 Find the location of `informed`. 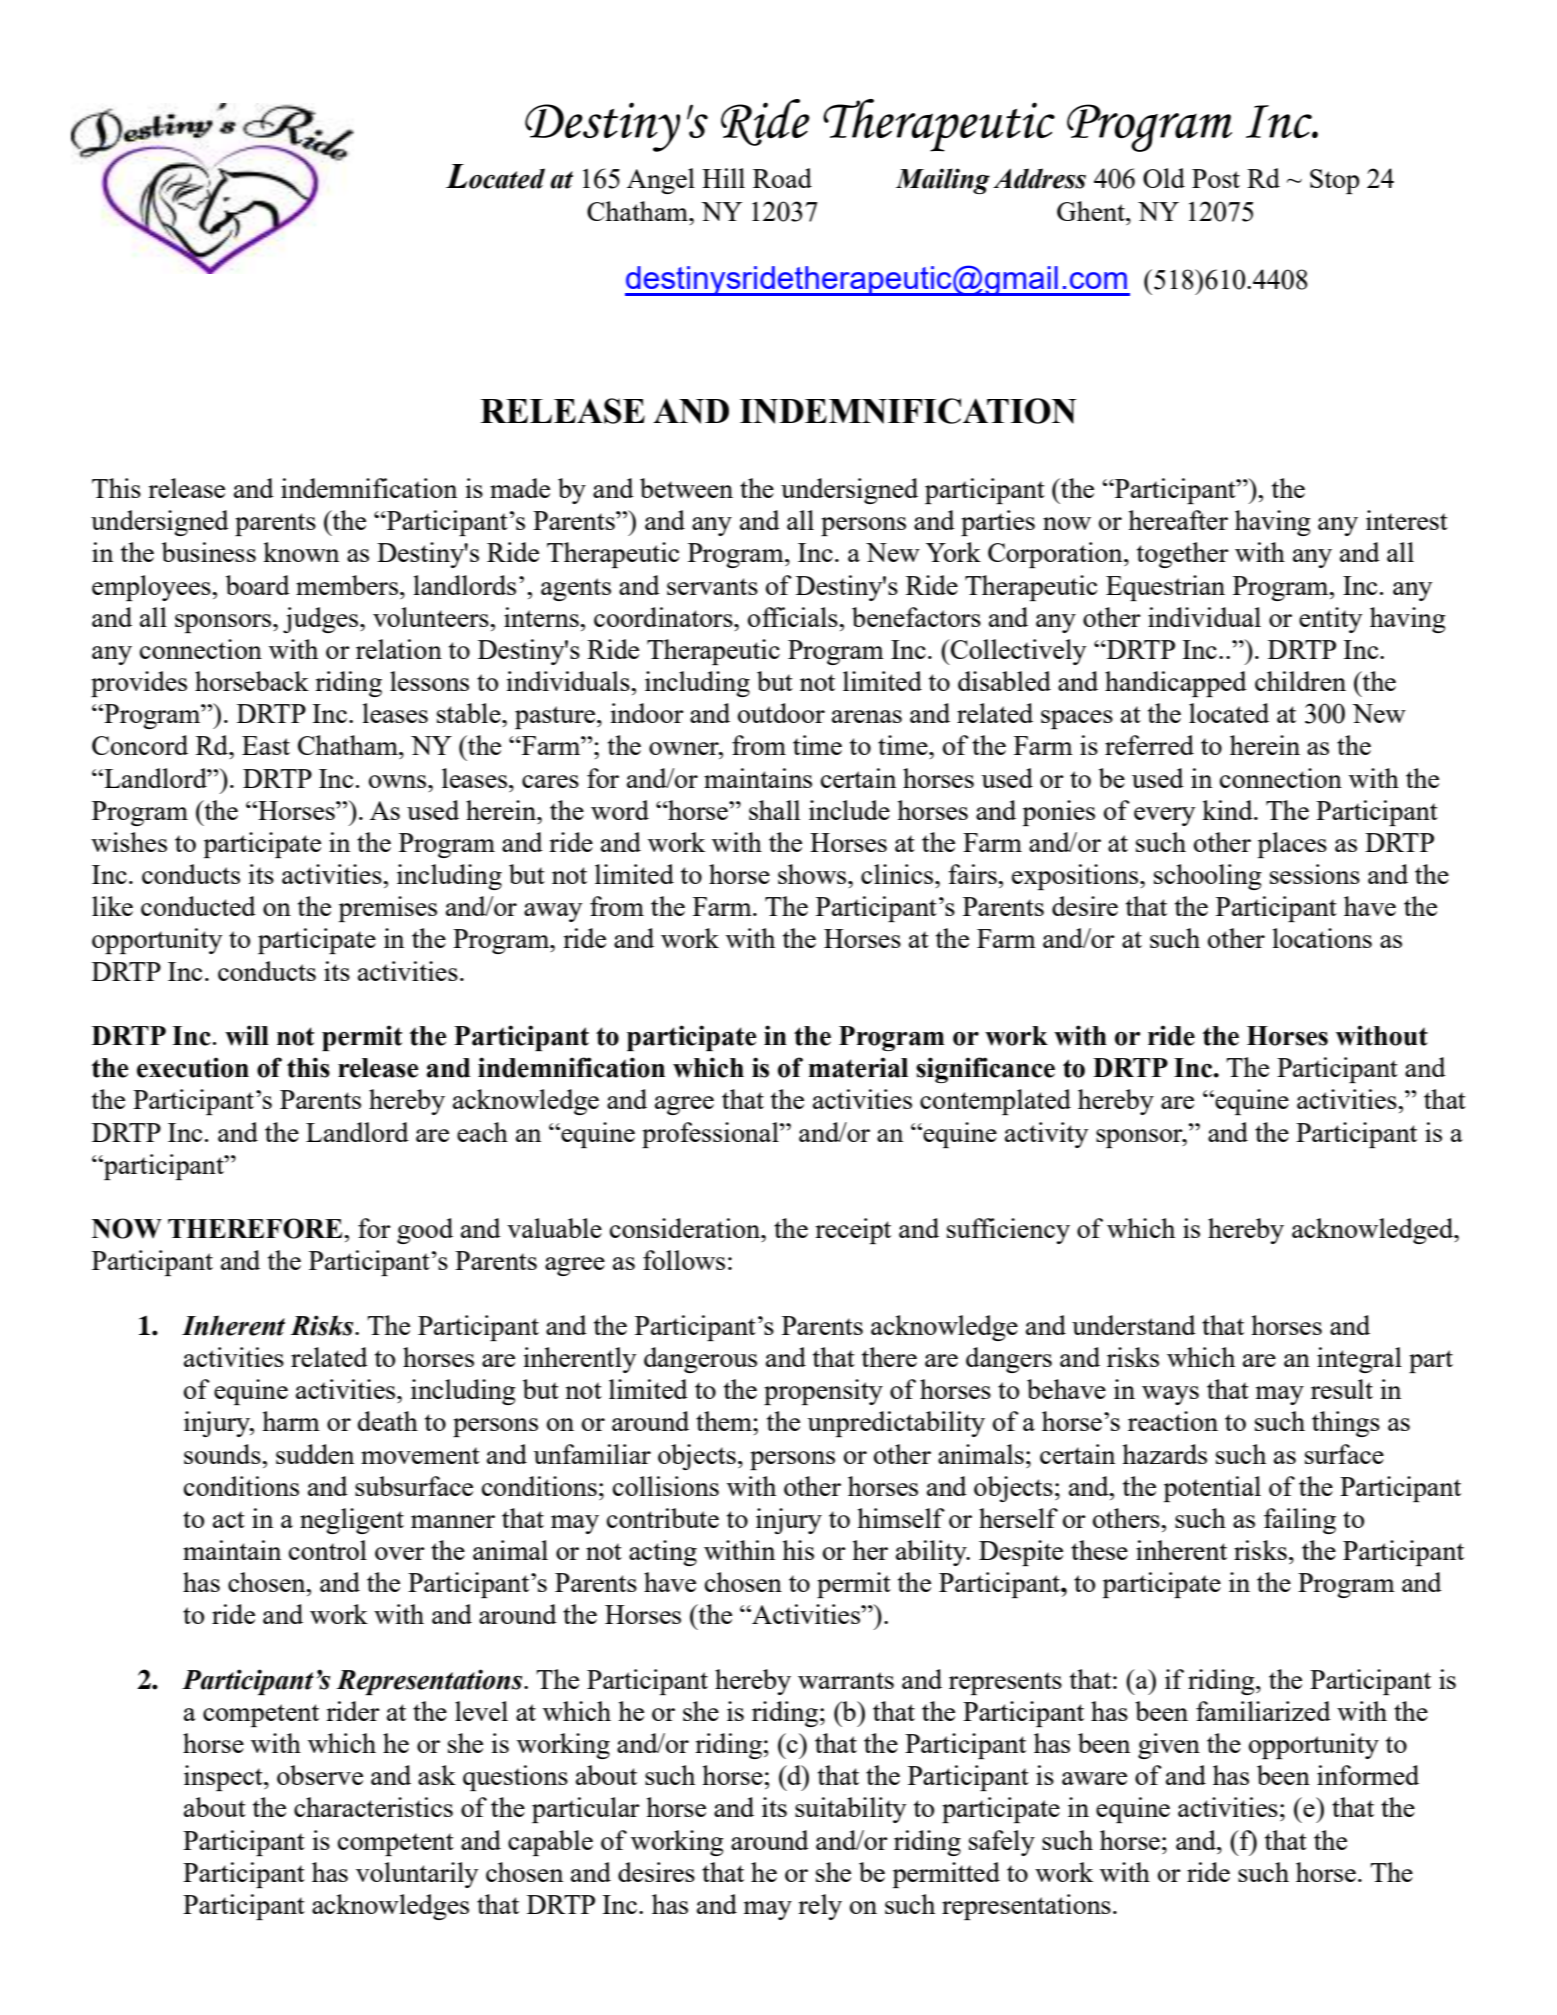

informed is located at coordinates (1368, 1775).
